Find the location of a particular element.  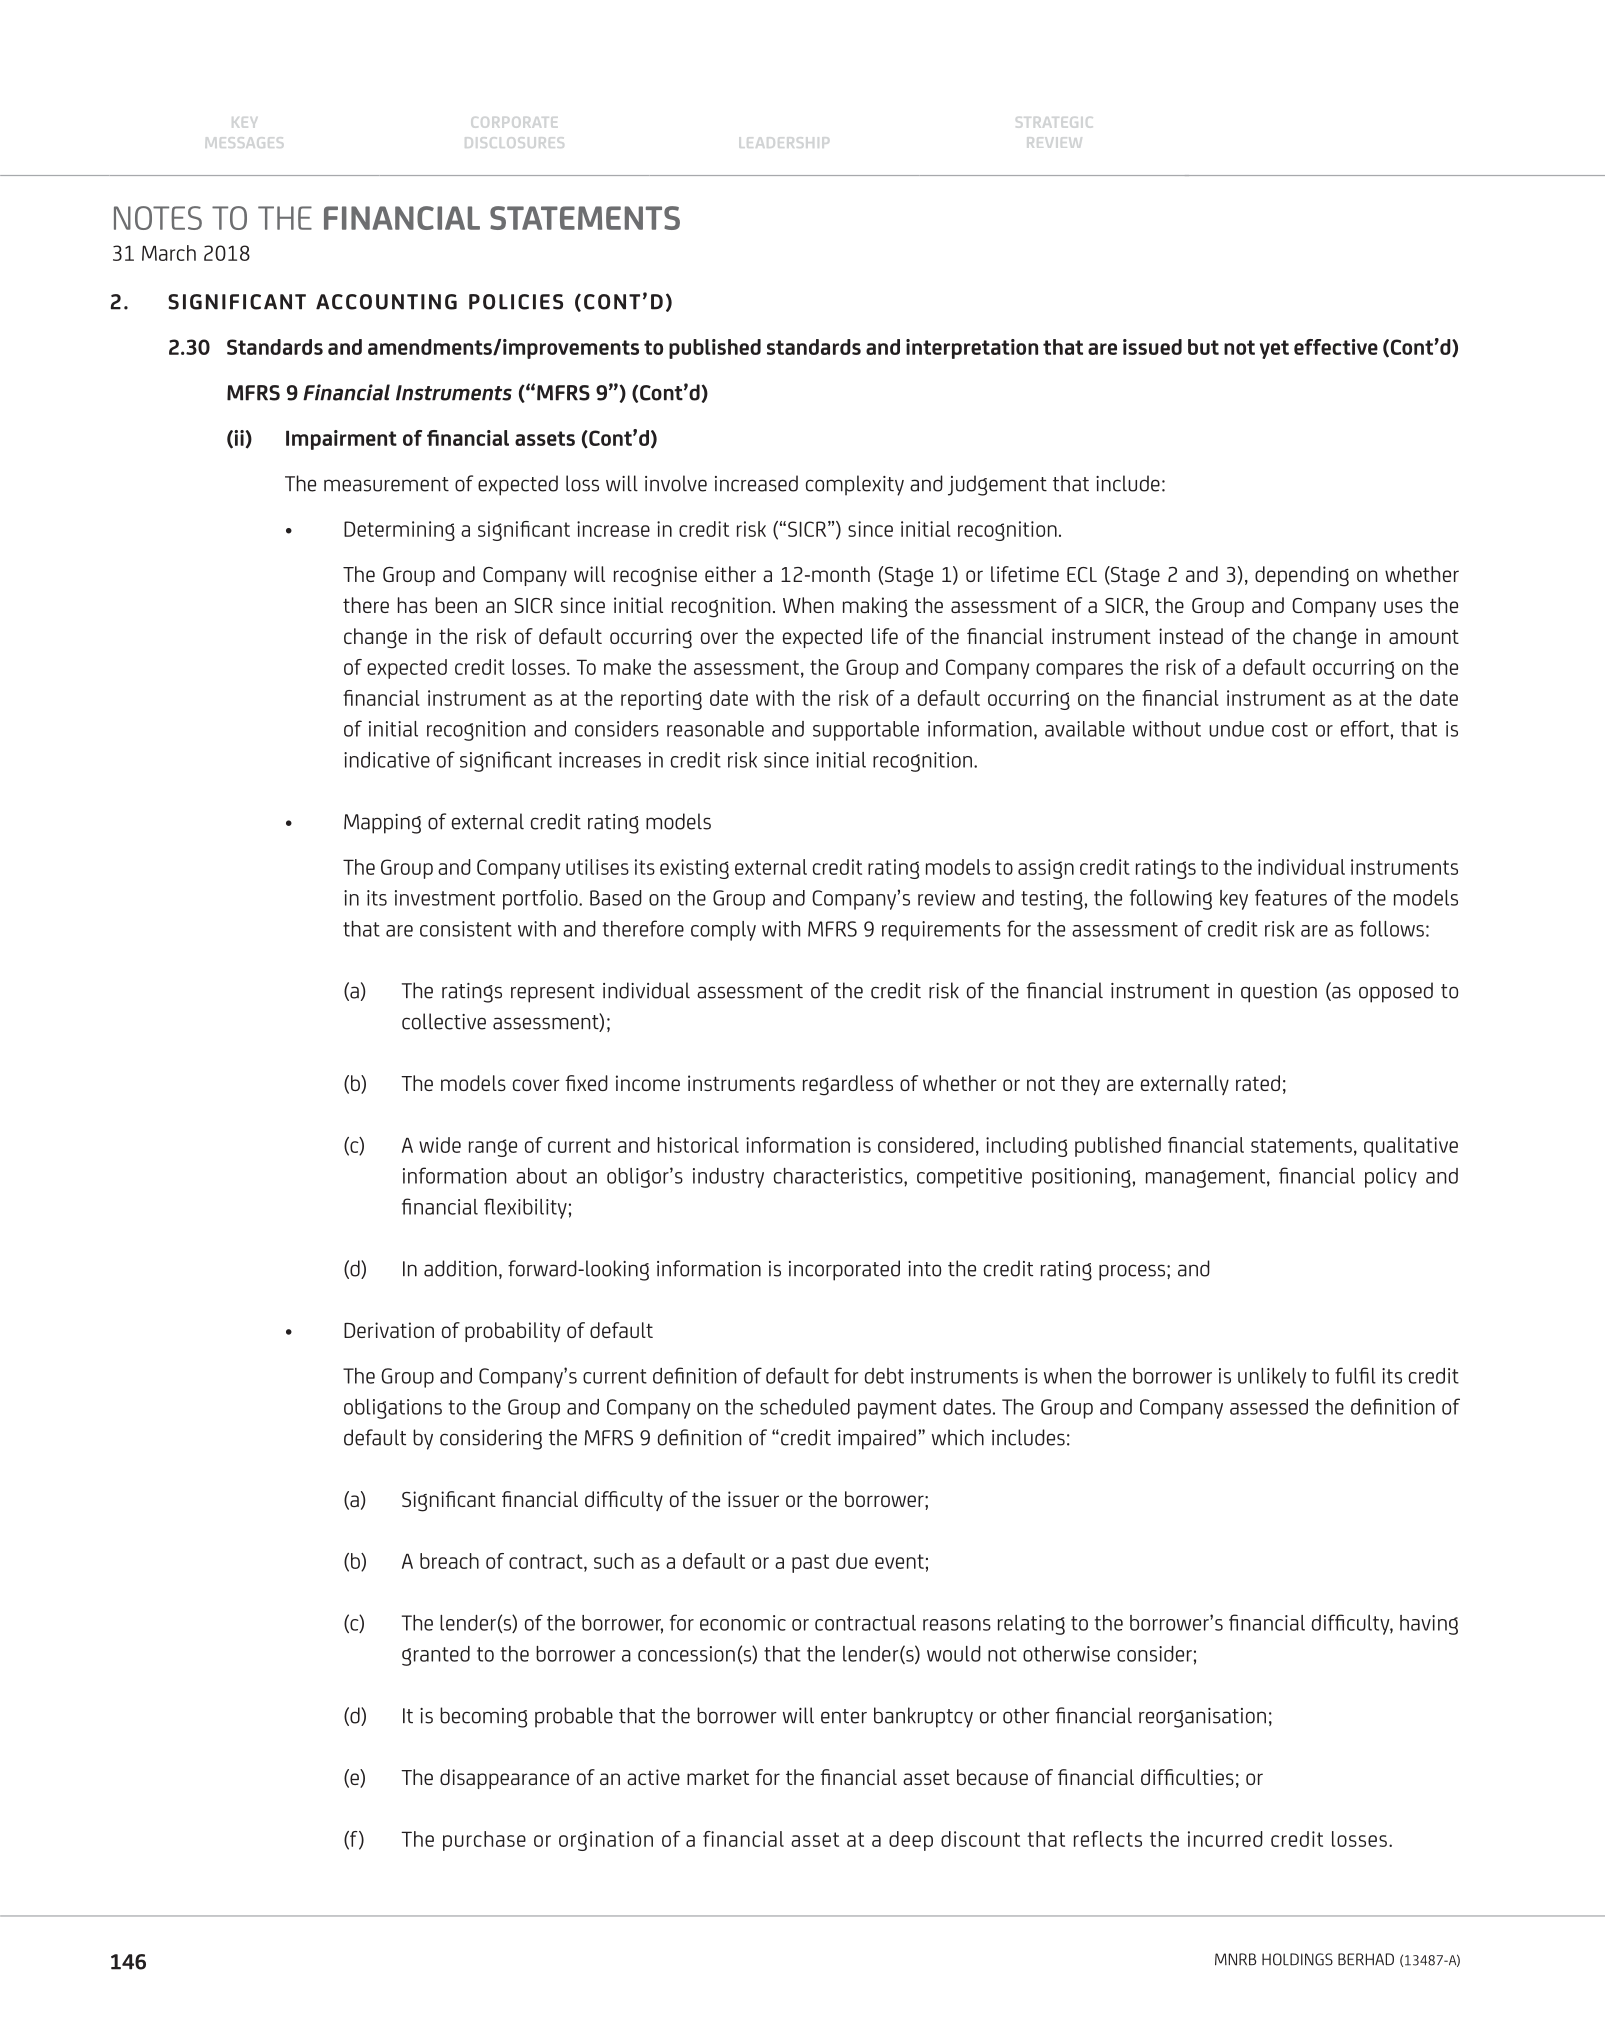

Mapping is located at coordinates (382, 824).
